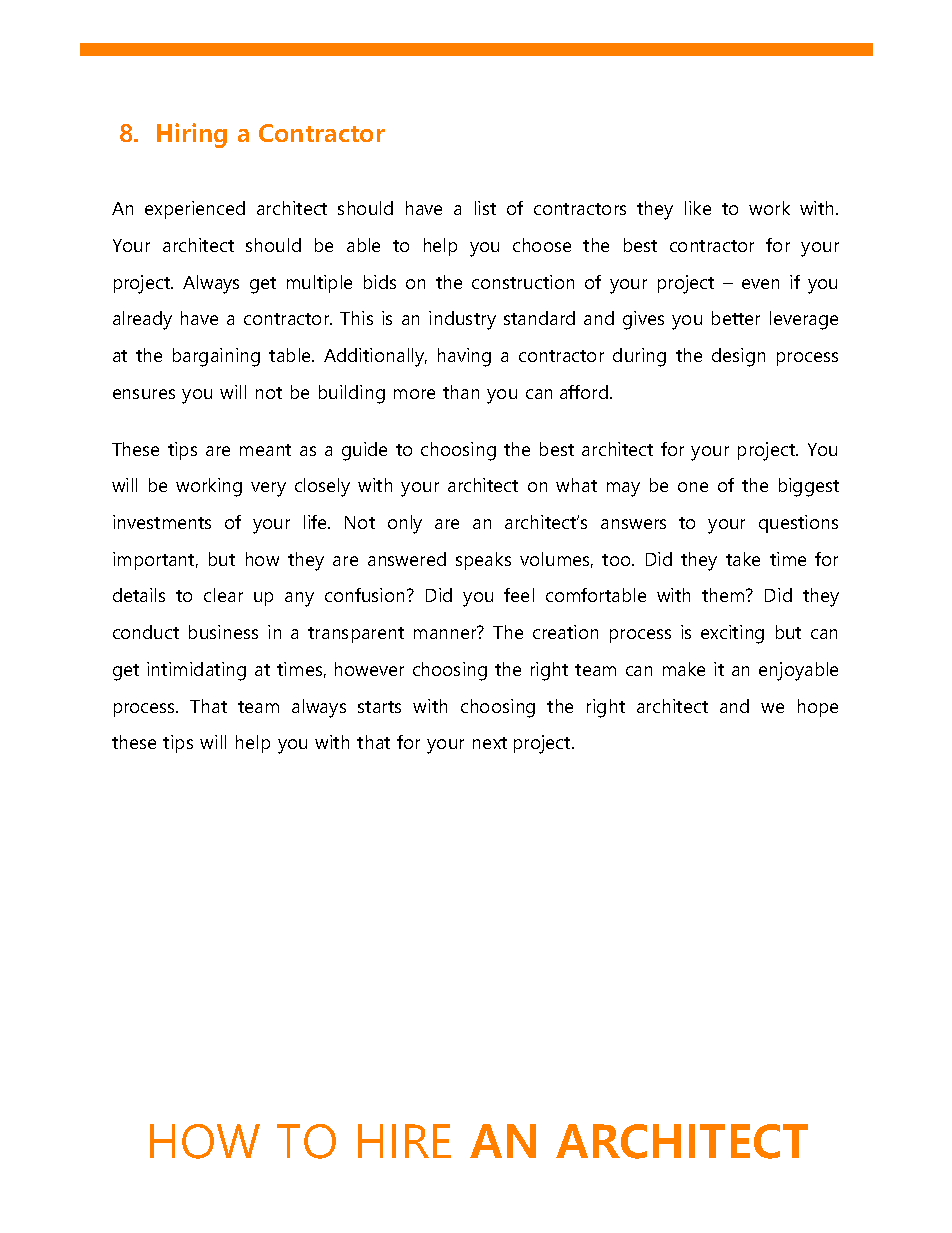 The height and width of the document is (1233, 952). Describe the element at coordinates (192, 135) in the document. I see `Hiring` at that location.
